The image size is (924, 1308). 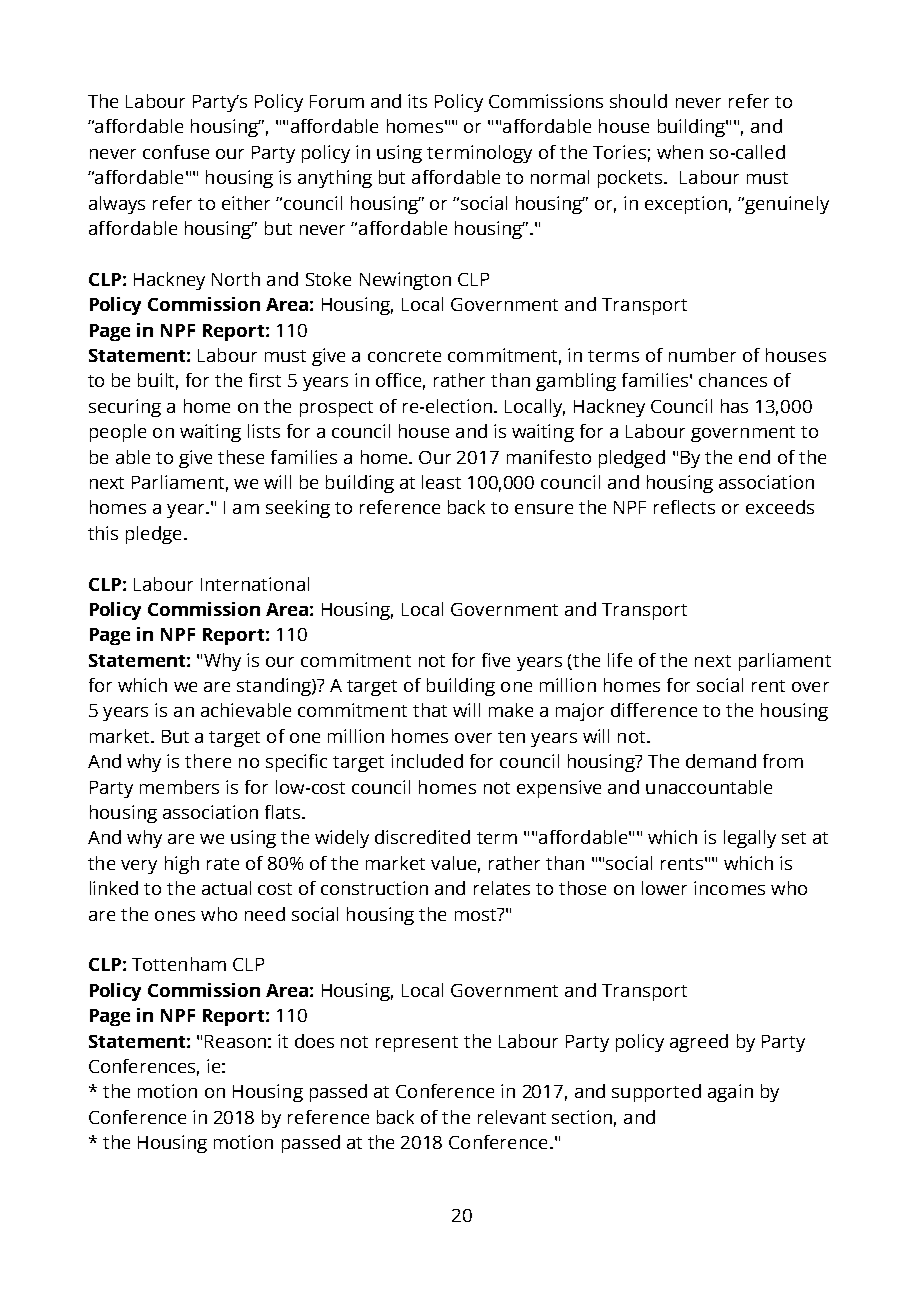 I want to click on represent, so click(x=417, y=1044).
